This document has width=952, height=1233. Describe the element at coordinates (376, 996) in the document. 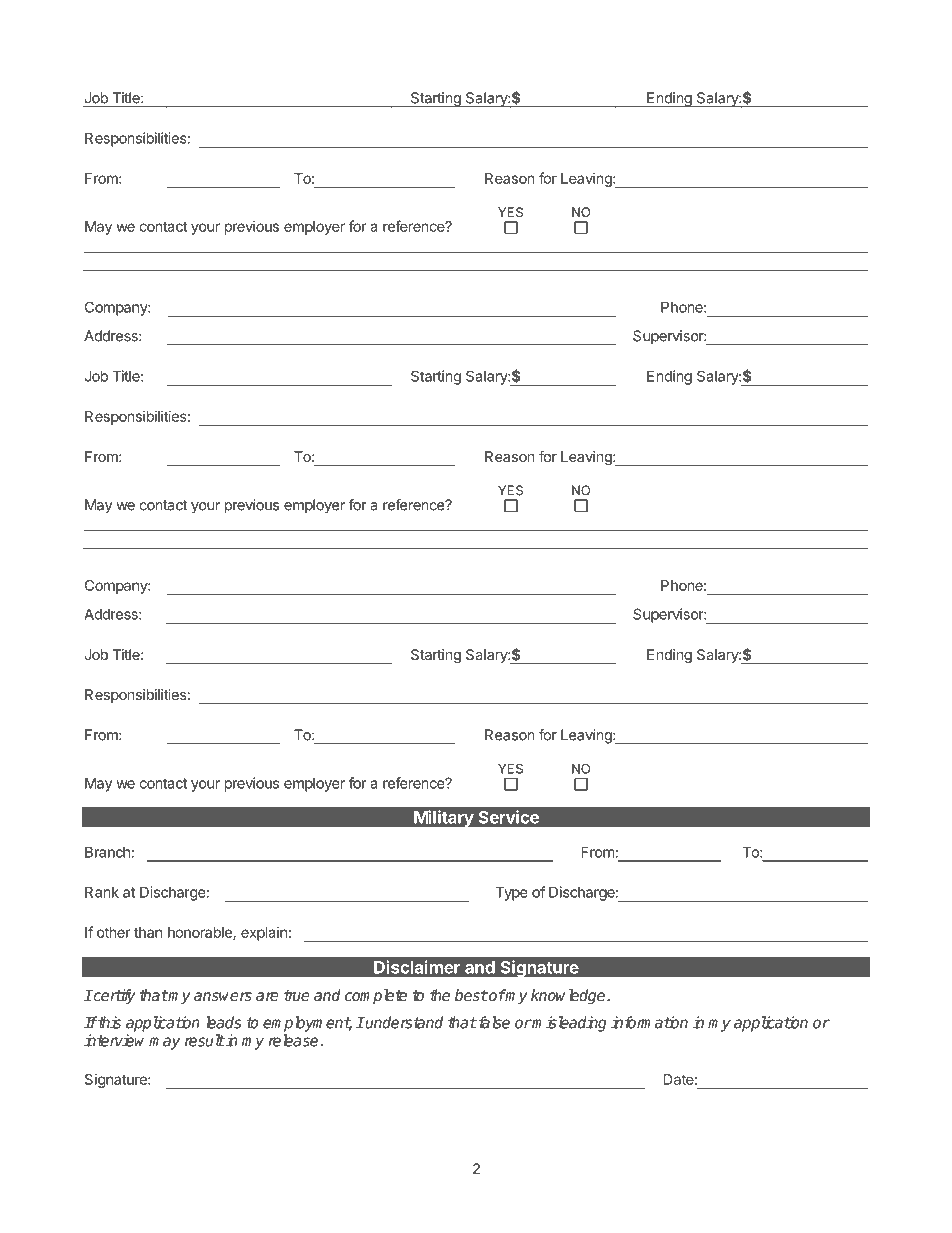

I see `complete` at that location.
